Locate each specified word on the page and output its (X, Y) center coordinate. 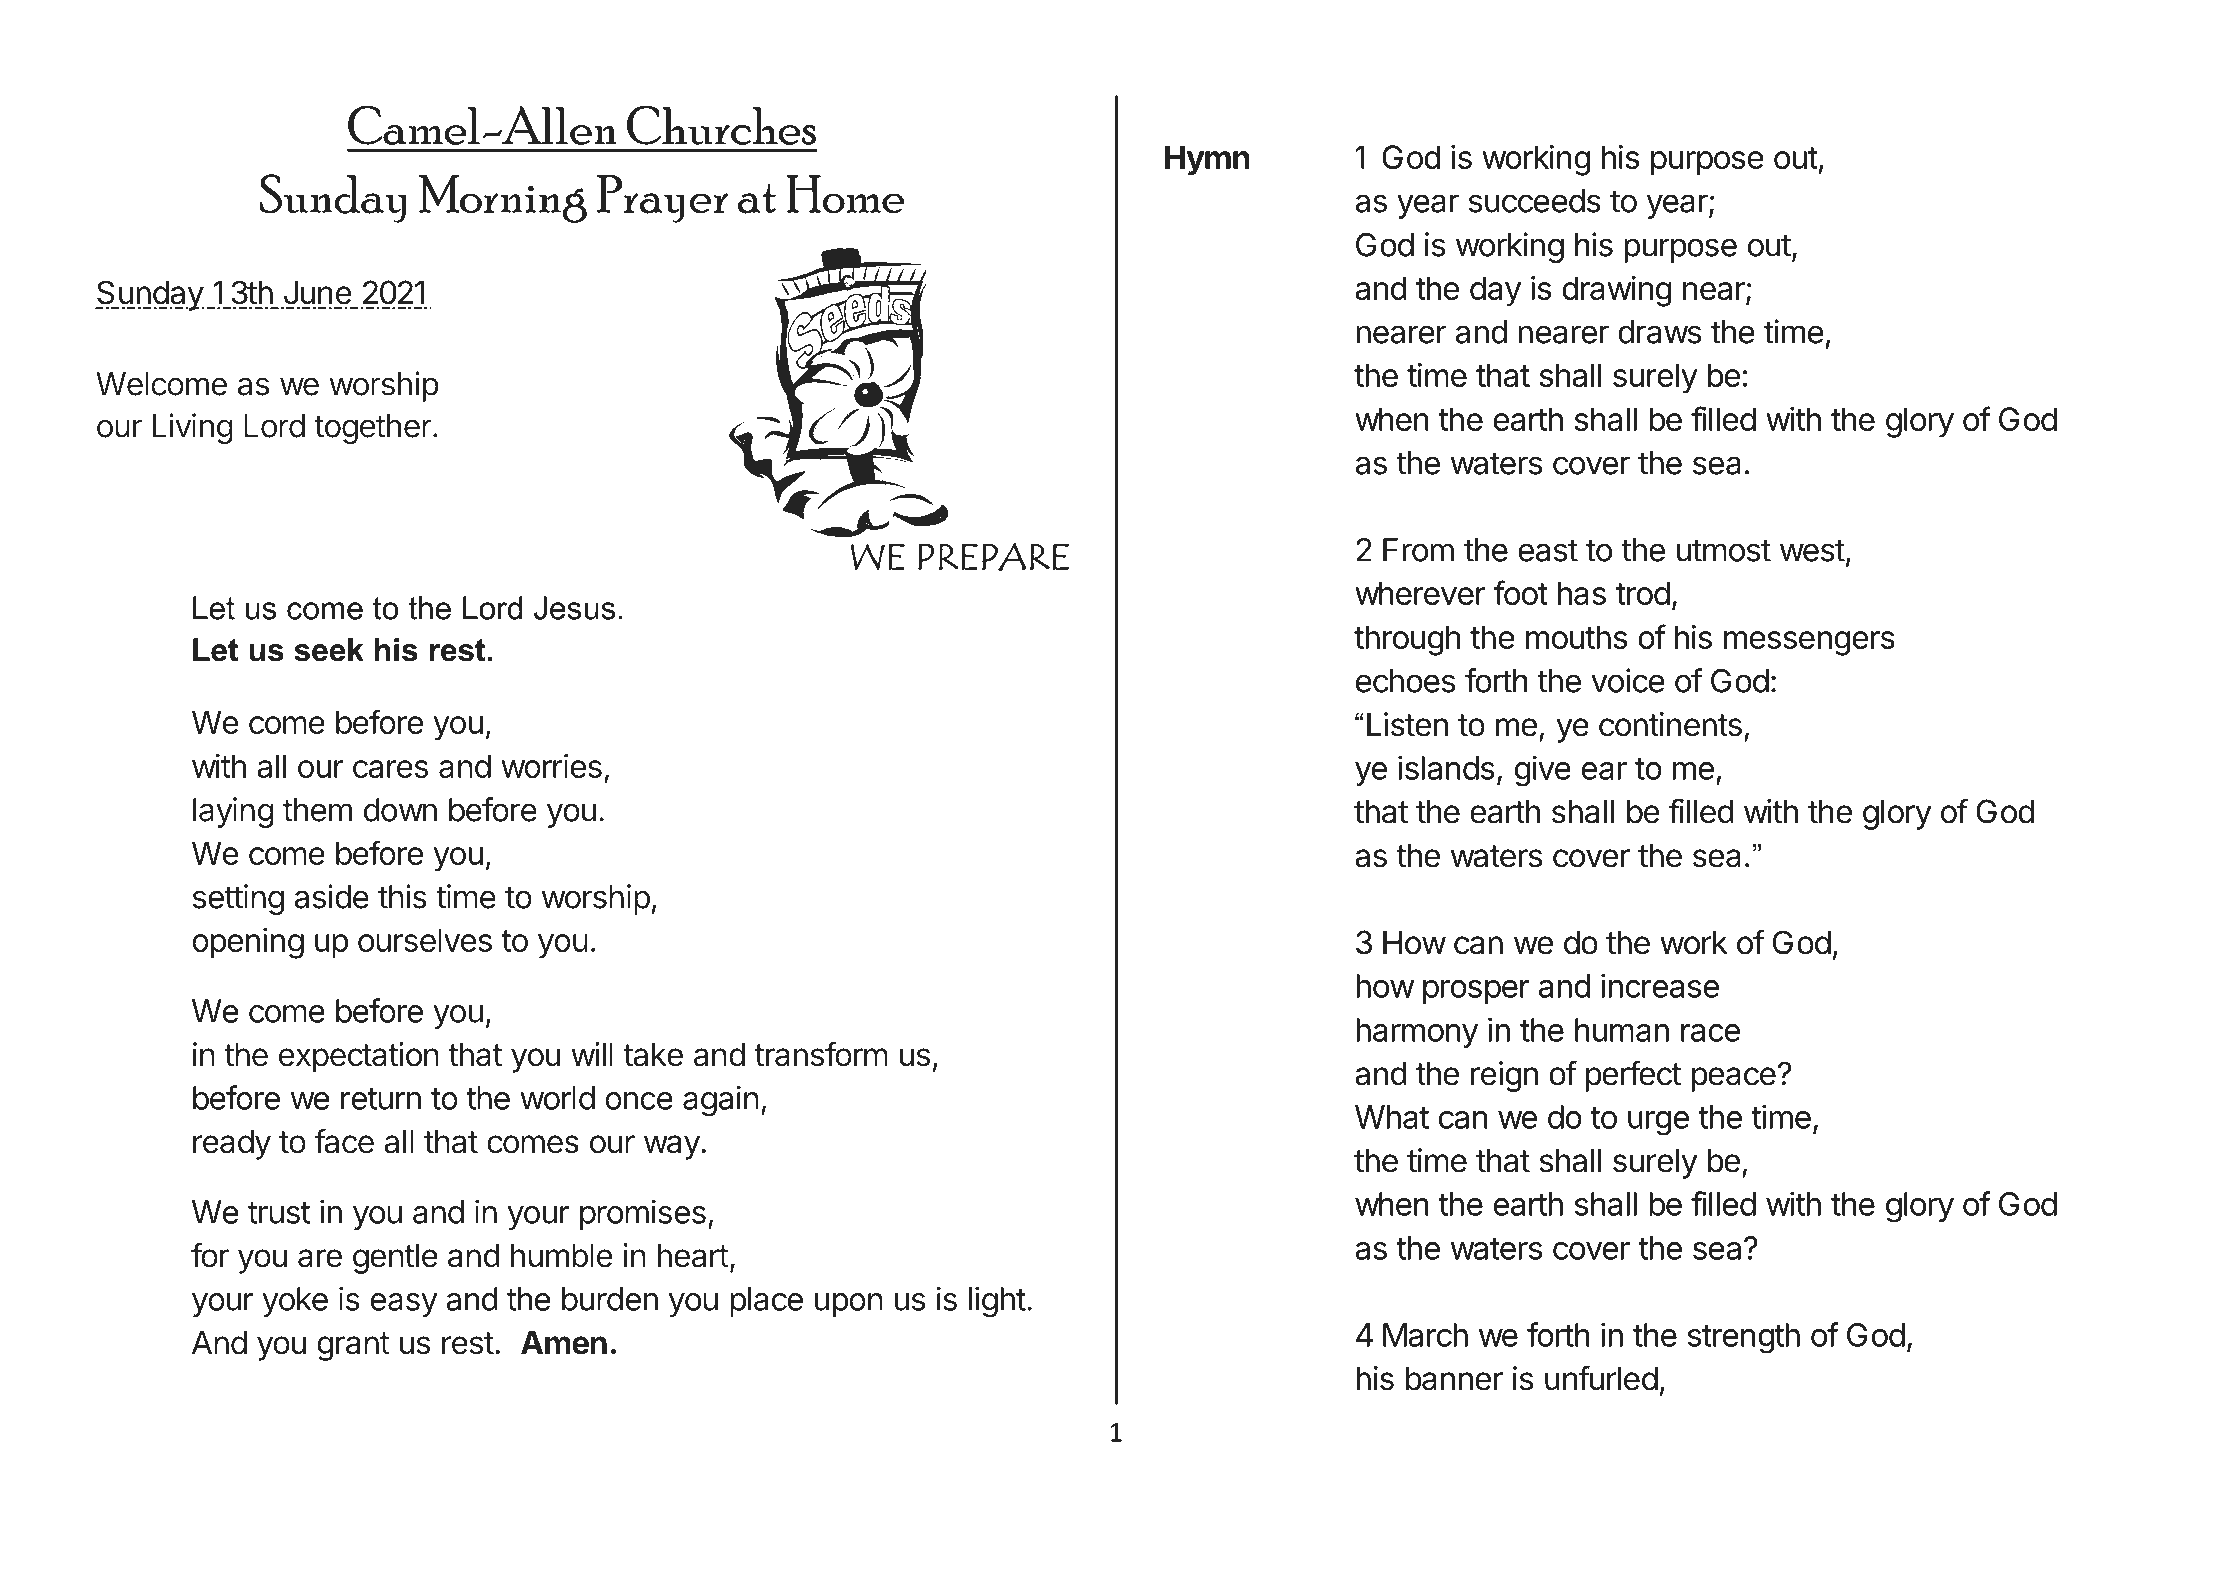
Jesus (574, 608)
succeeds (1535, 201)
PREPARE (993, 557)
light (997, 1302)
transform (821, 1054)
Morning (503, 199)
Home (845, 194)
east (1548, 550)
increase (1660, 985)
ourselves (425, 940)
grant (353, 1346)
